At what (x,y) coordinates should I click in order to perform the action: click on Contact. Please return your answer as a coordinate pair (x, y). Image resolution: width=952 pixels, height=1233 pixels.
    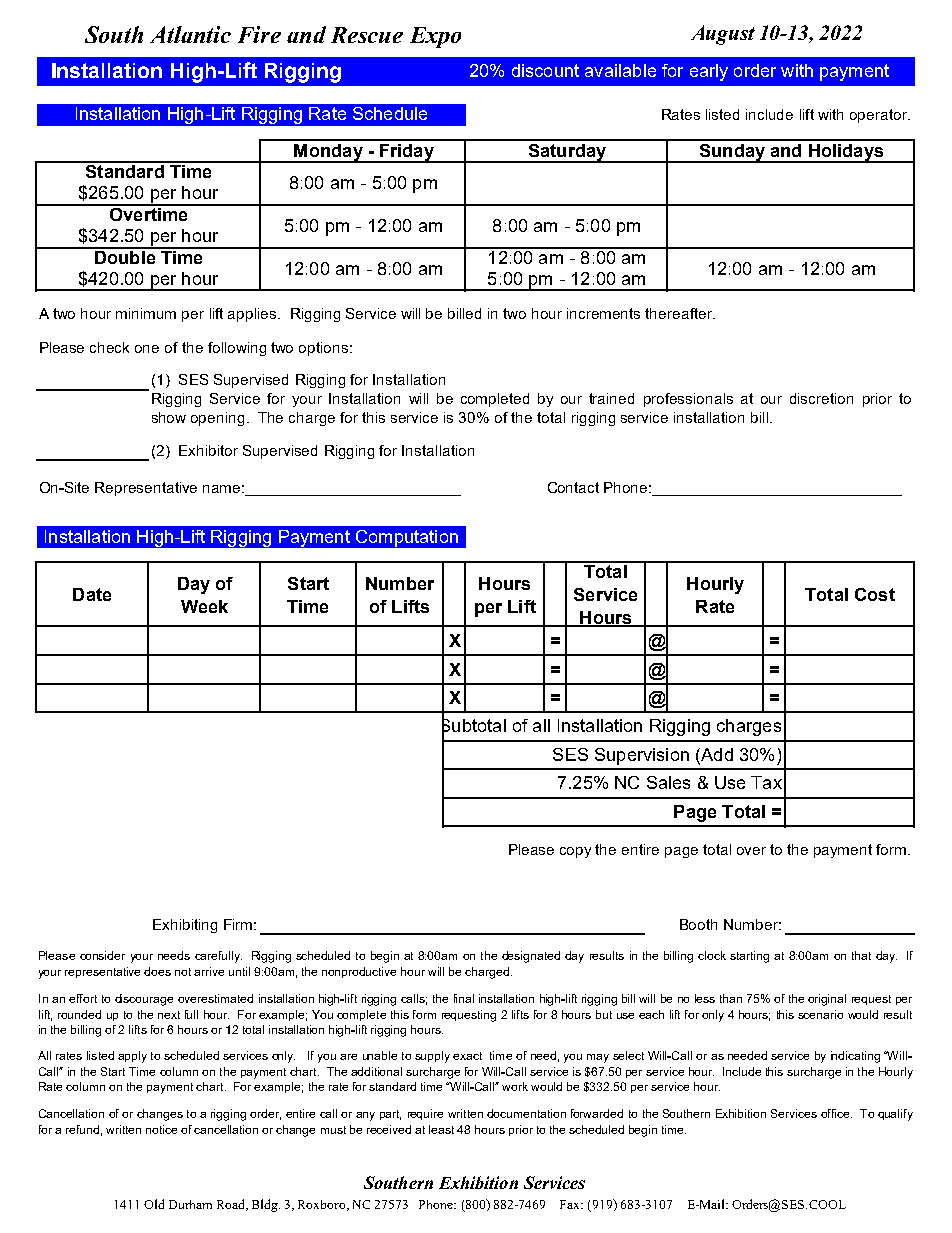
    Looking at the image, I should click on (573, 487).
